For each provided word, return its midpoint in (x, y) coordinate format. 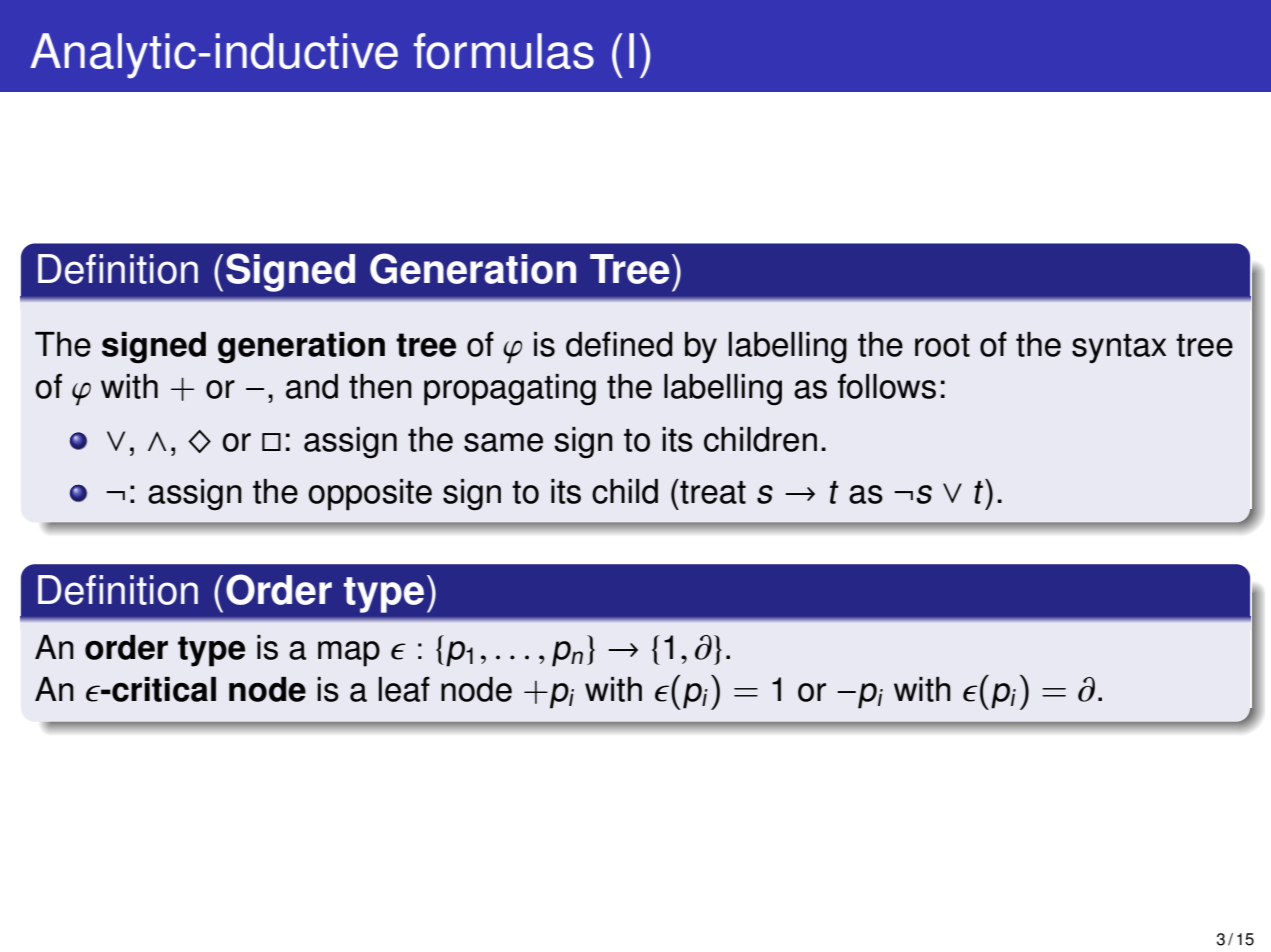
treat (712, 491)
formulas (504, 51)
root (942, 345)
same (503, 442)
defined (619, 344)
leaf (404, 689)
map (349, 654)
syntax (1119, 349)
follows (887, 386)
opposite (370, 495)
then (380, 386)
